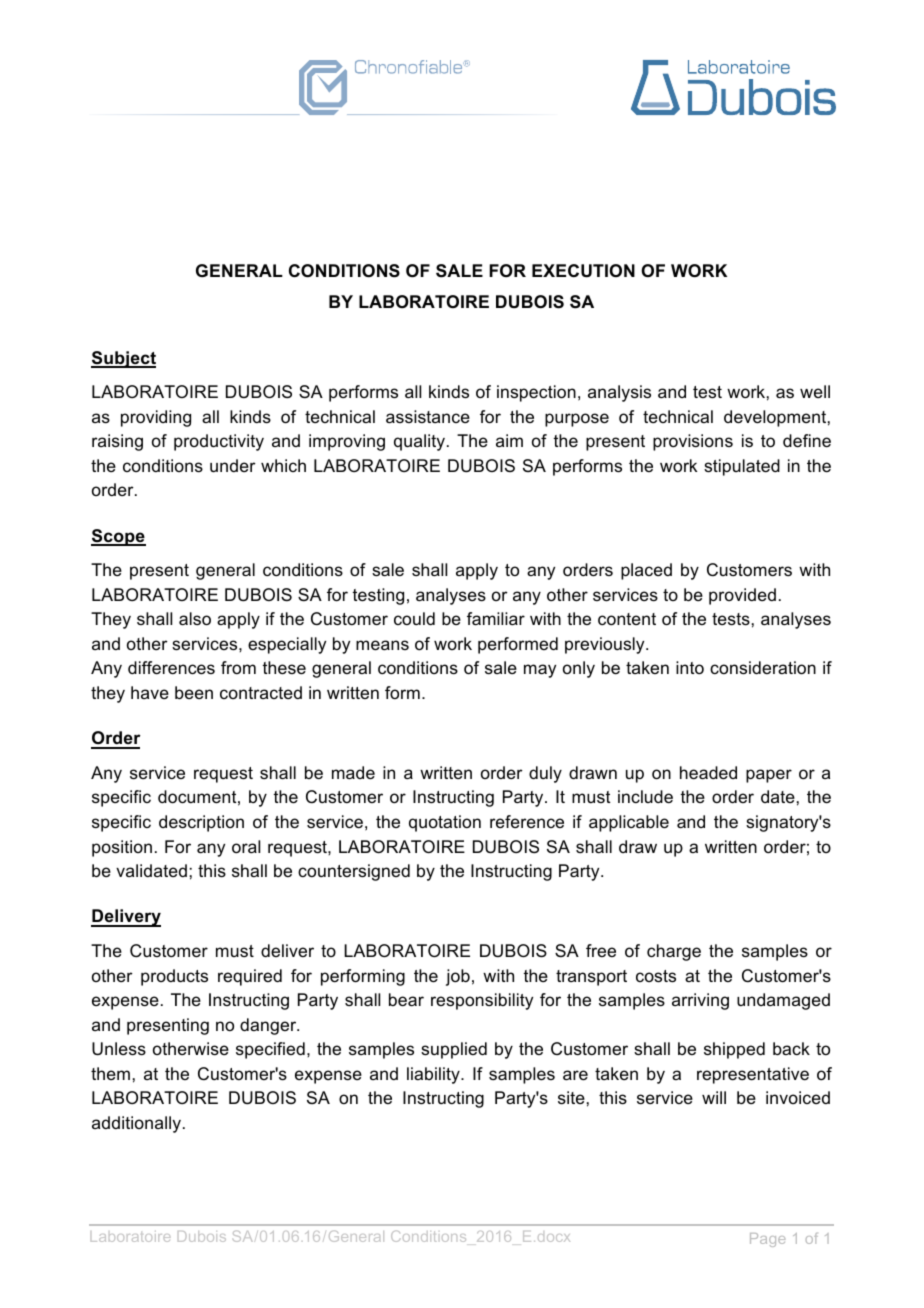 The height and width of the page is (1308, 924). I want to click on stipulated, so click(742, 467).
